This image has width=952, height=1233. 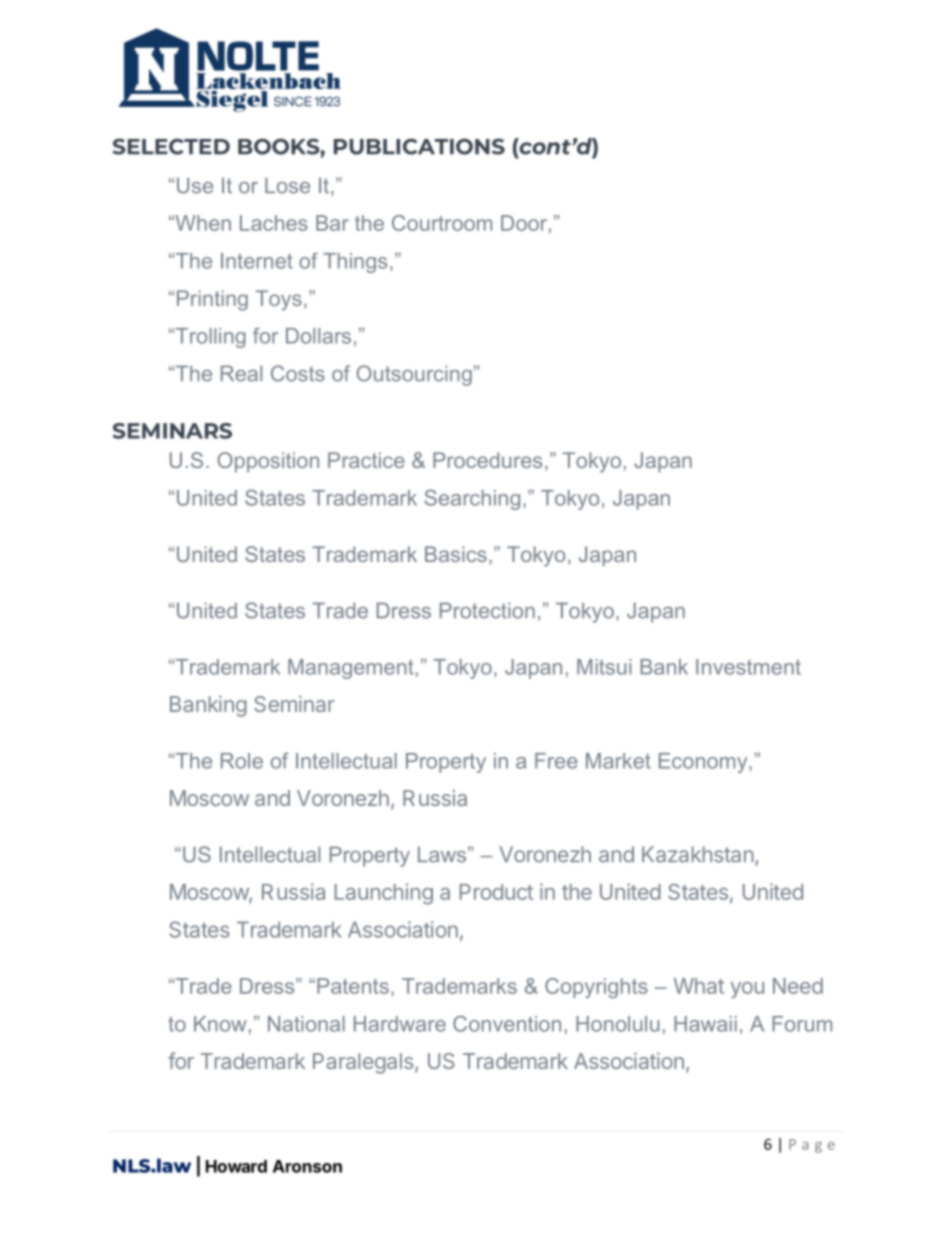 I want to click on Howard, so click(x=236, y=1166).
